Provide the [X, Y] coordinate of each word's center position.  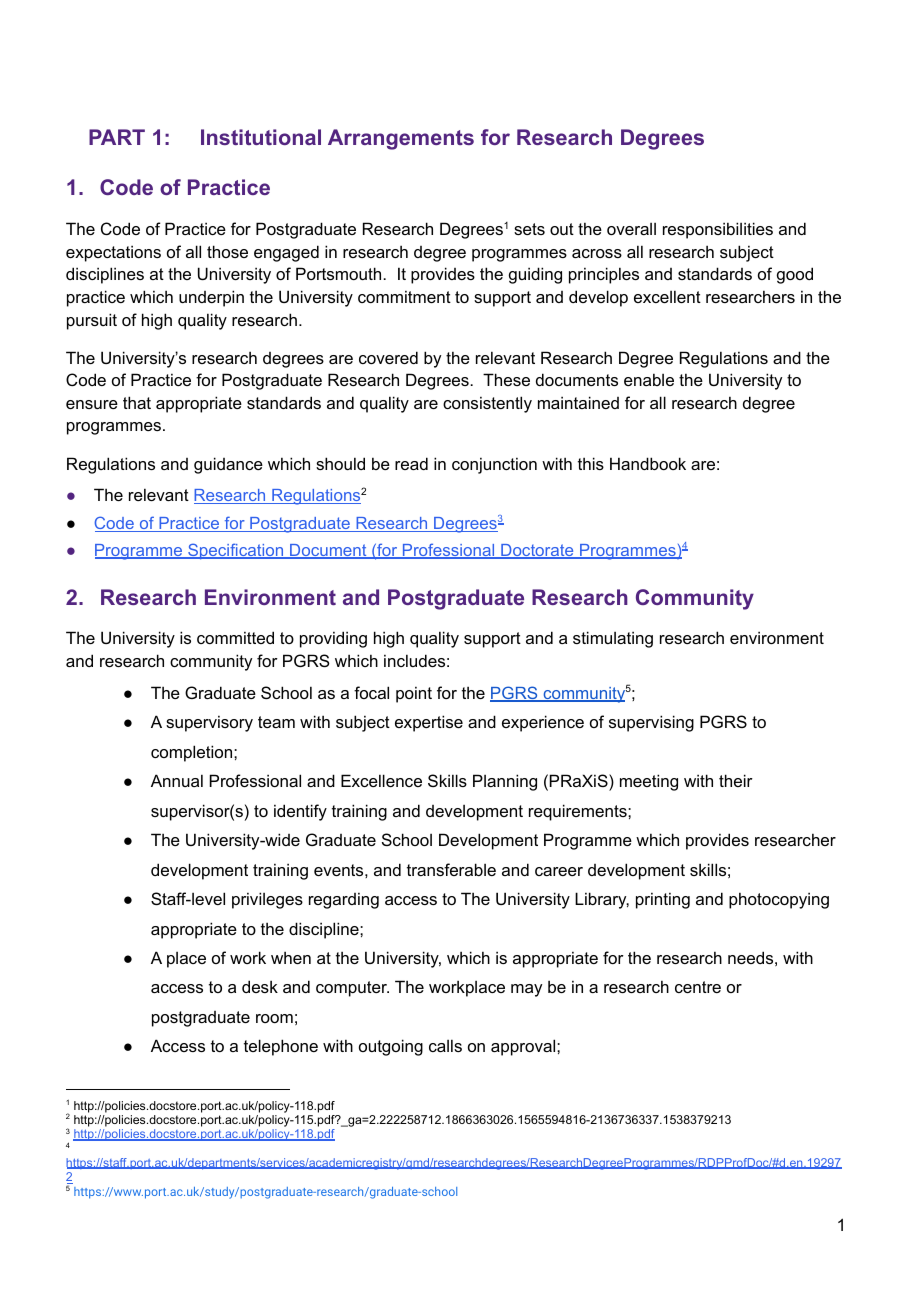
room [274, 1018]
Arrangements [401, 139]
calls [445, 1045]
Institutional [261, 137]
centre [698, 987]
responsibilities [718, 230]
